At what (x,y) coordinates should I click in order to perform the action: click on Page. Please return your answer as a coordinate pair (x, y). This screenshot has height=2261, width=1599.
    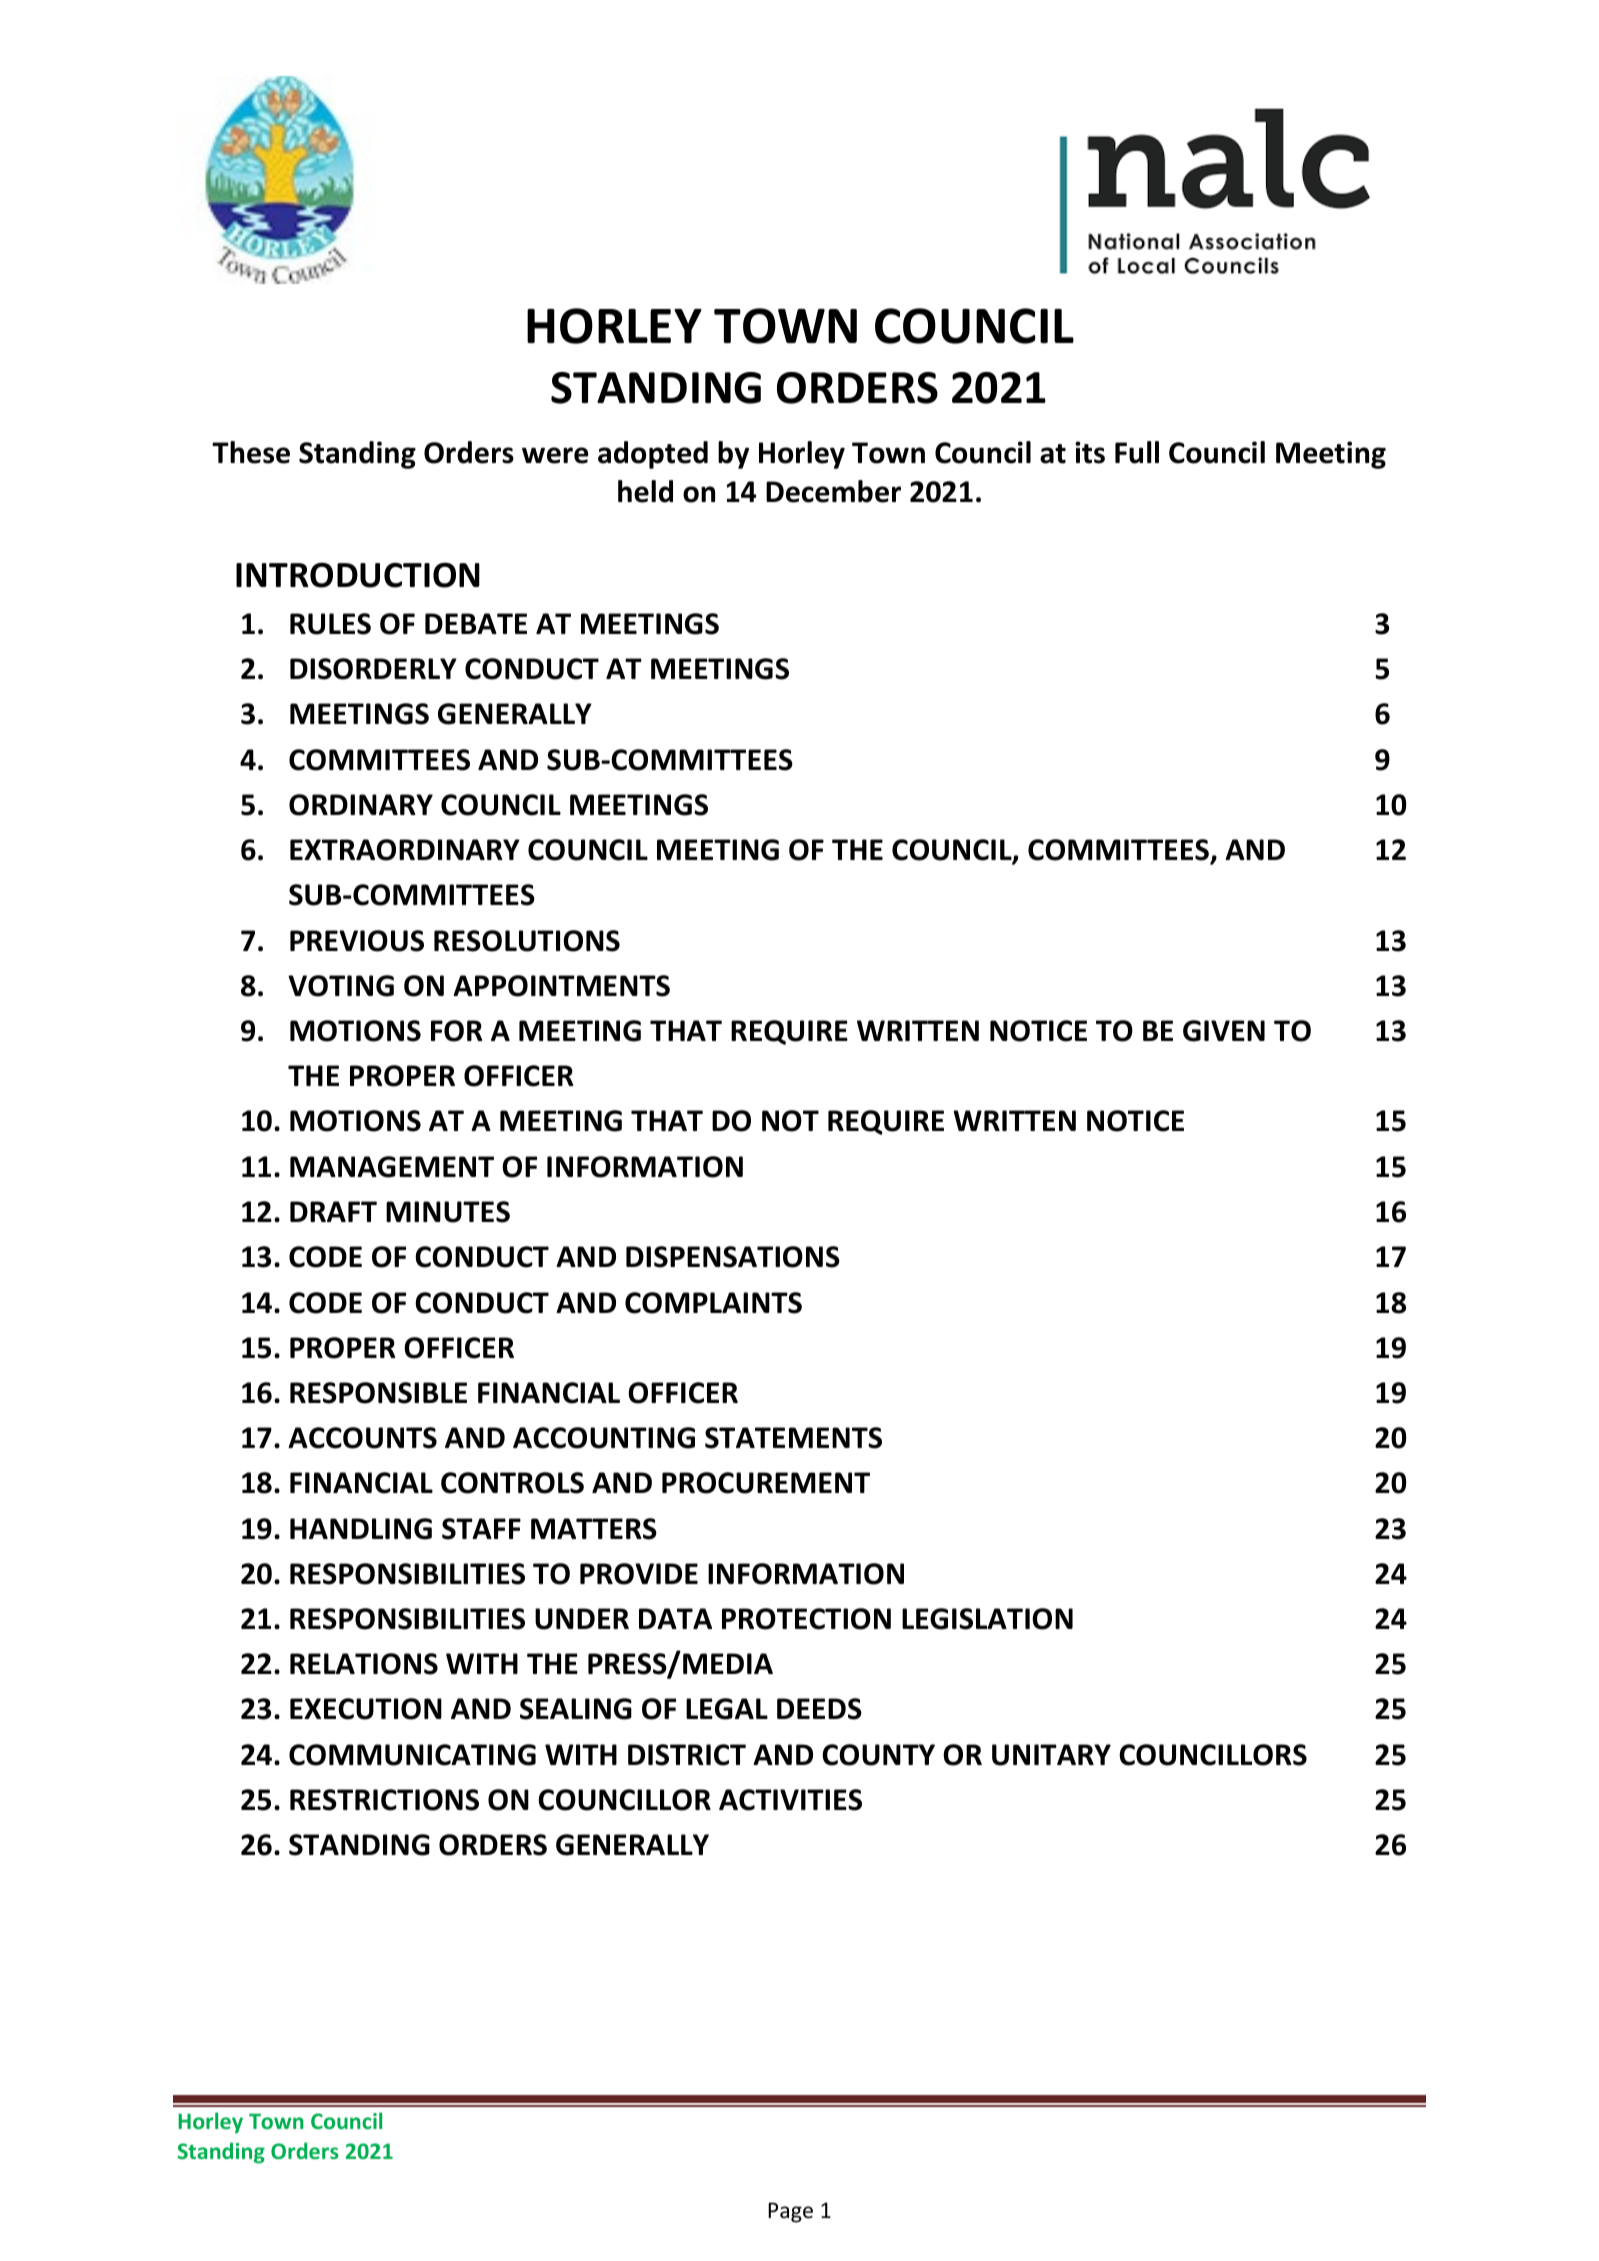
    Looking at the image, I should click on (790, 2212).
